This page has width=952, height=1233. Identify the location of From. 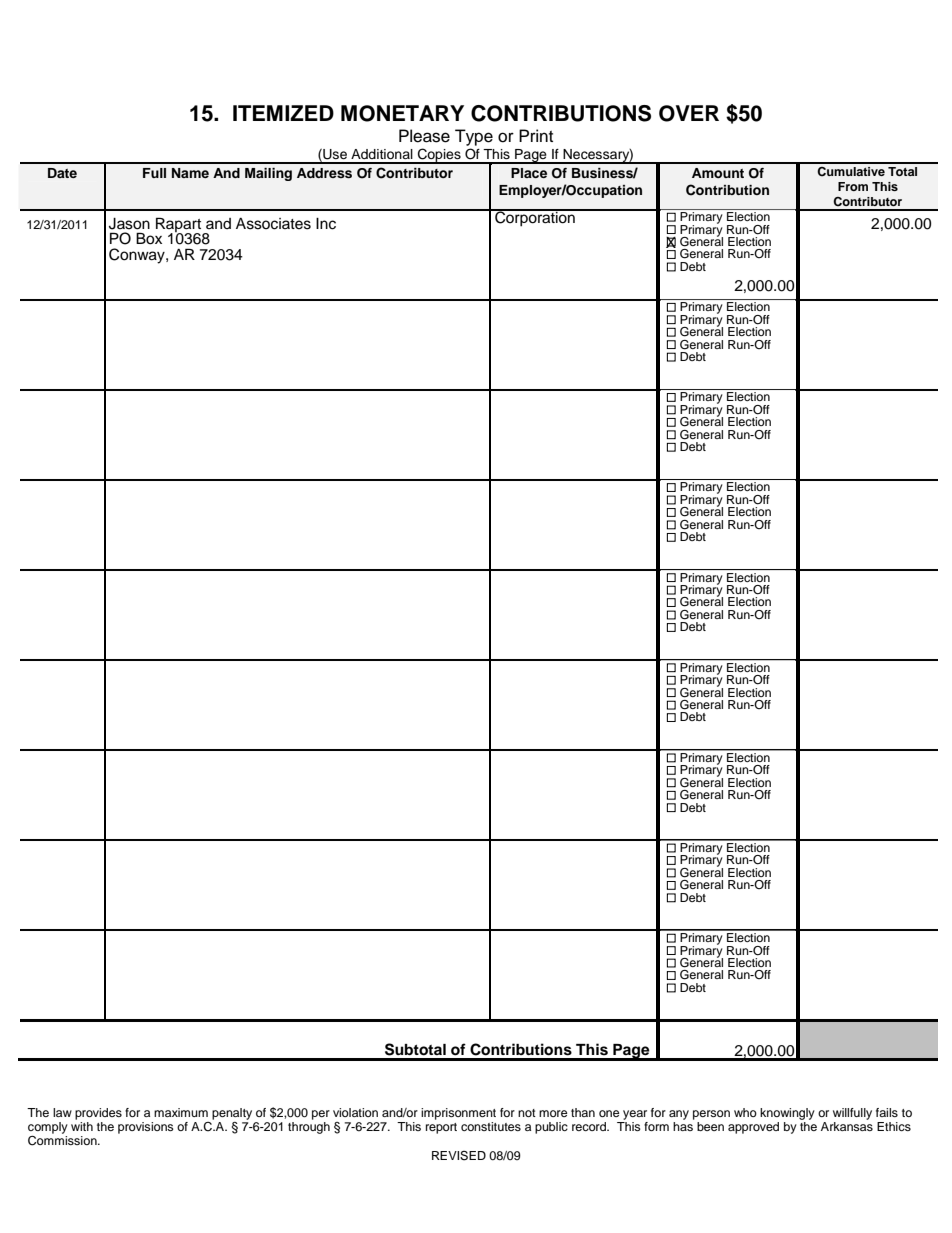
(853, 186).
